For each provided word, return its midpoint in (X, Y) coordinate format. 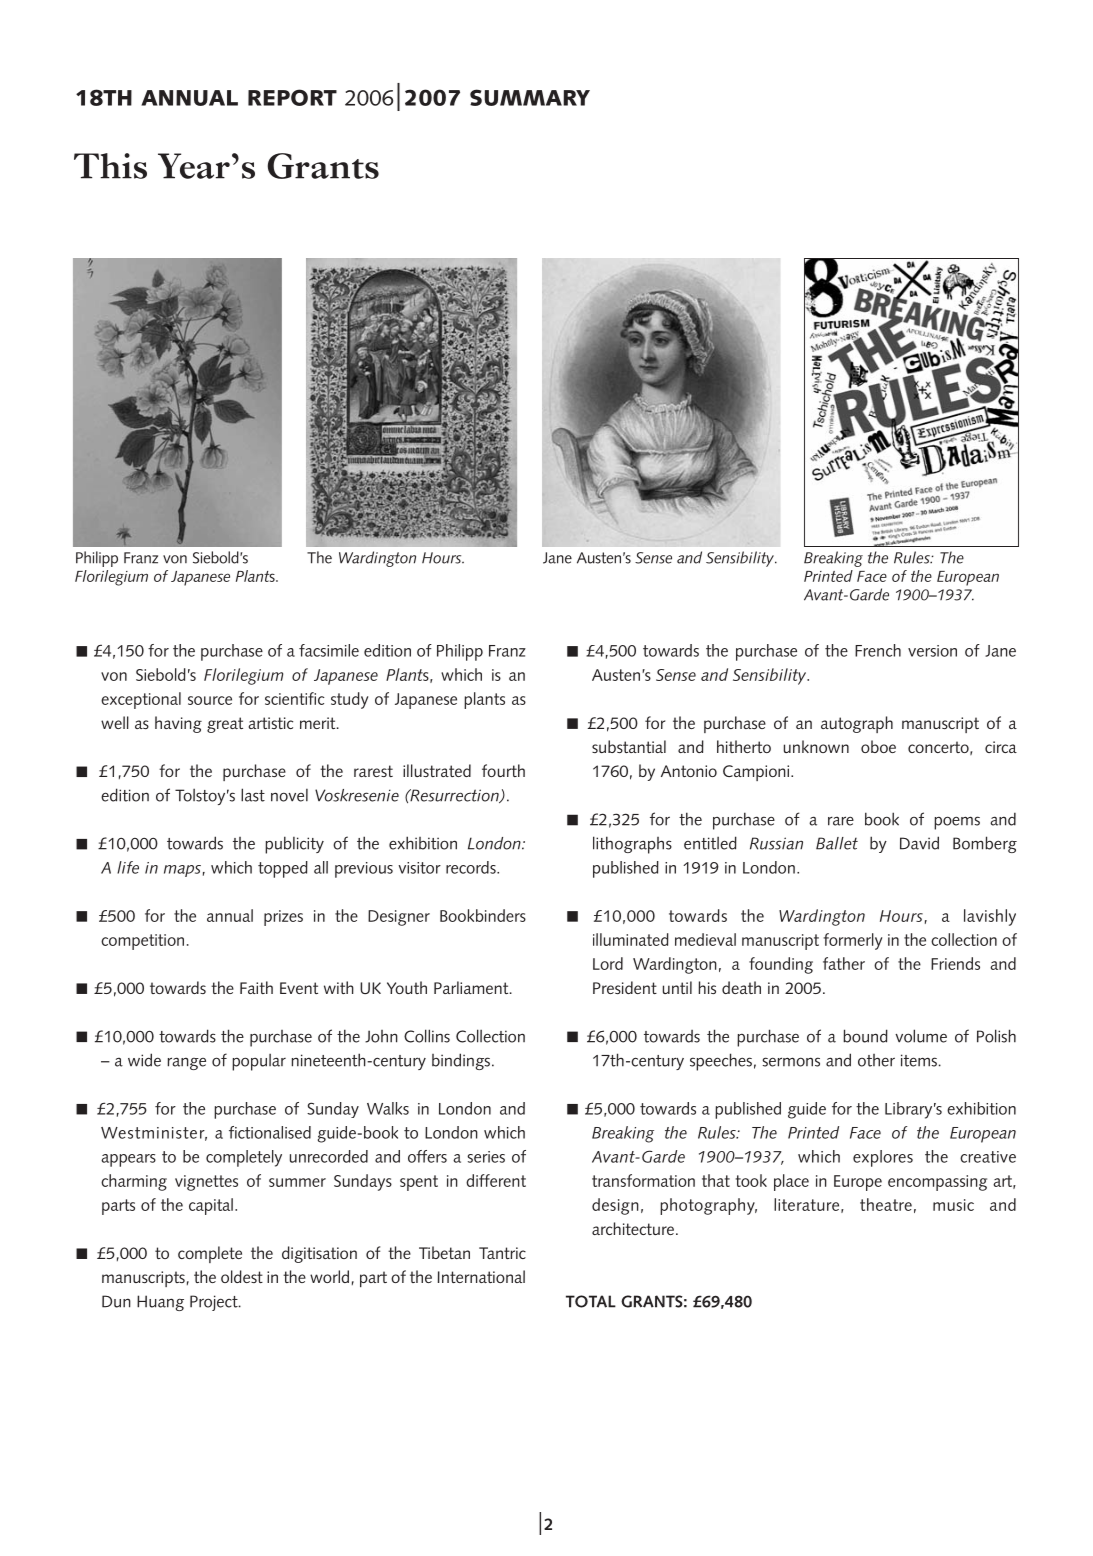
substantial (629, 746)
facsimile (329, 650)
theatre (886, 1204)
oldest (242, 1276)
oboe (878, 746)
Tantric (502, 1253)
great (225, 725)
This (110, 166)
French (878, 650)
